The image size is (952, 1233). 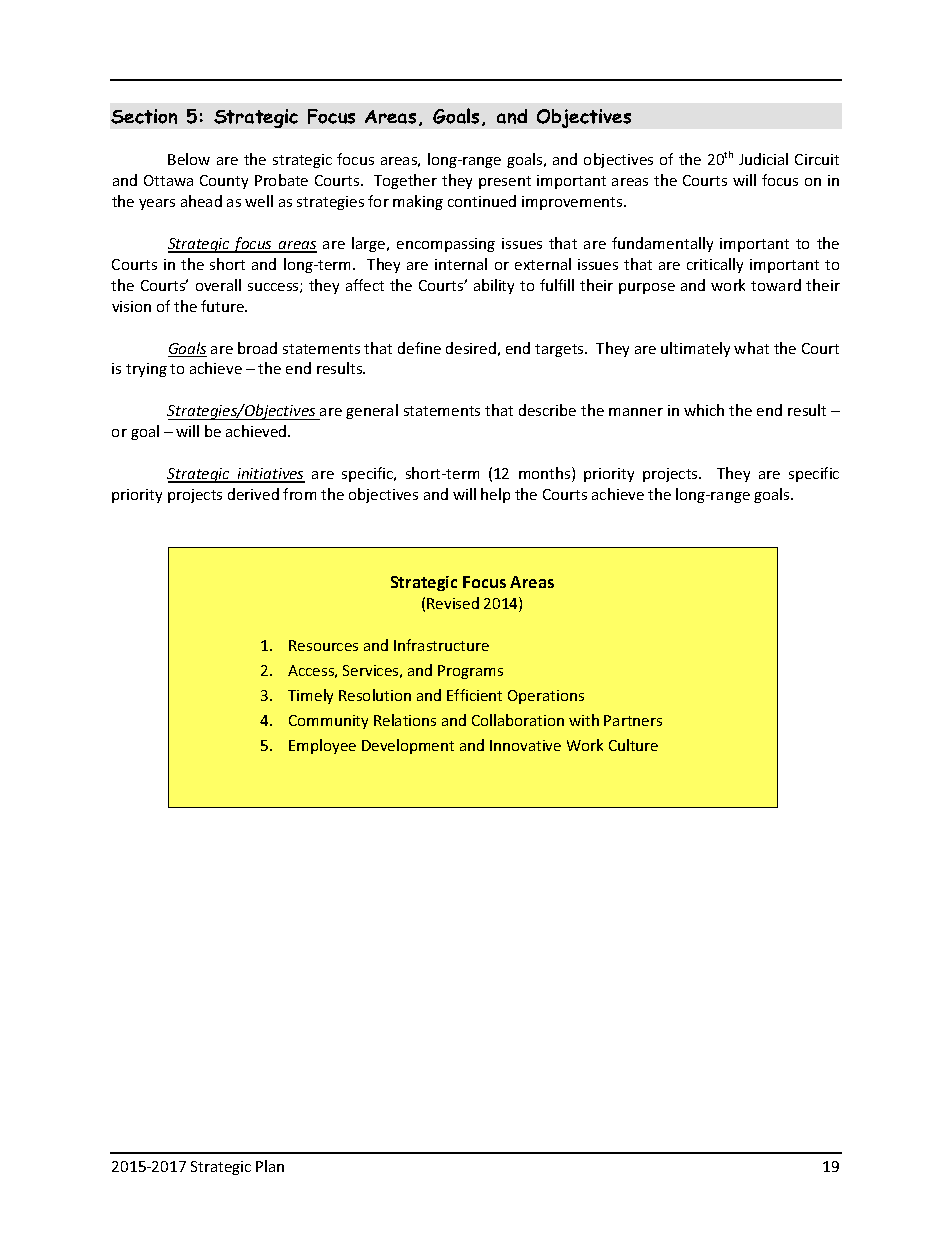 I want to click on Culture, so click(x=633, y=745).
